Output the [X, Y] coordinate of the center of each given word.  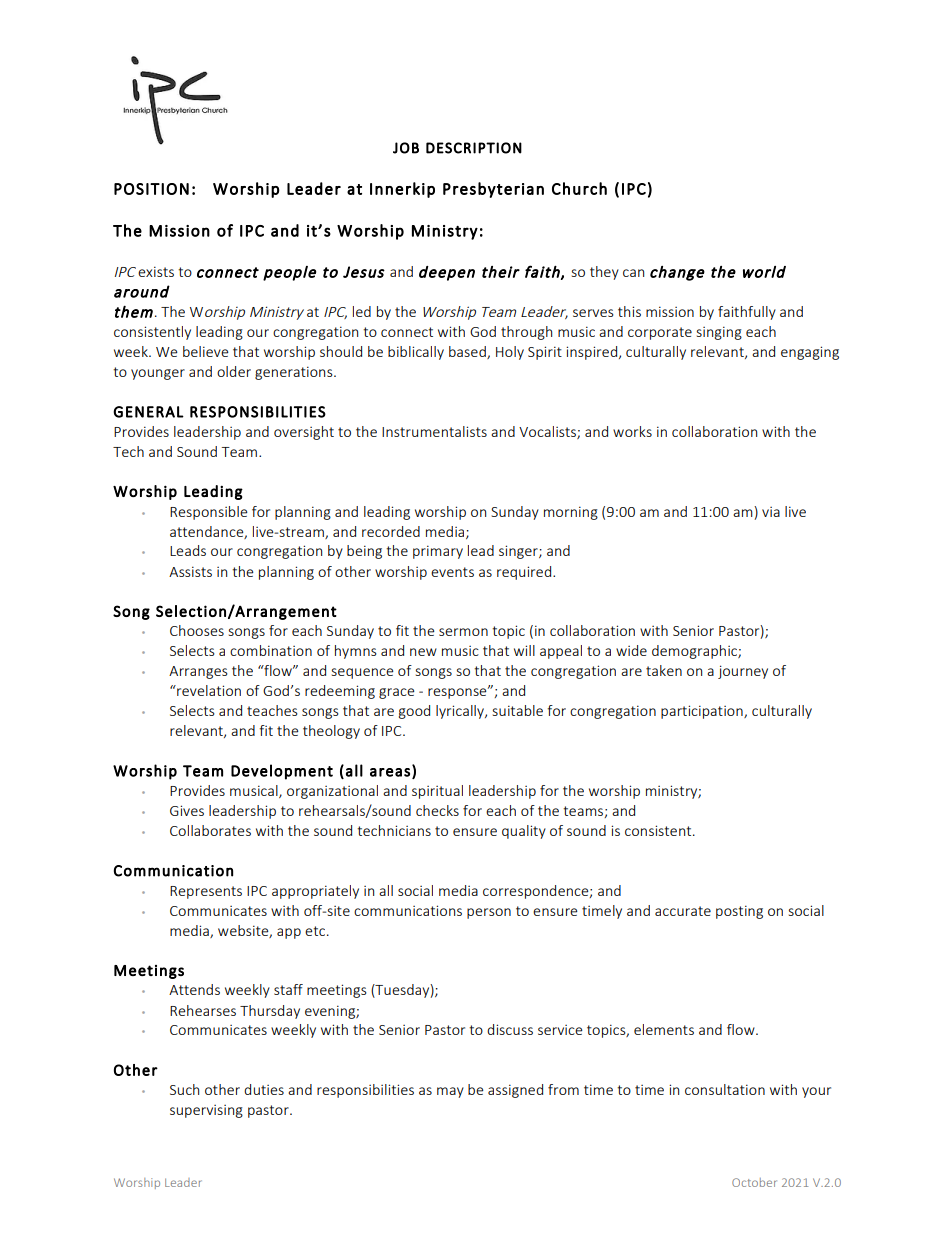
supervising [206, 1111]
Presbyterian [493, 190]
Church [579, 188]
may [450, 1092]
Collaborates [210, 830]
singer [519, 552]
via [771, 512]
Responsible [209, 513]
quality [524, 832]
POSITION [151, 189]
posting [739, 912]
